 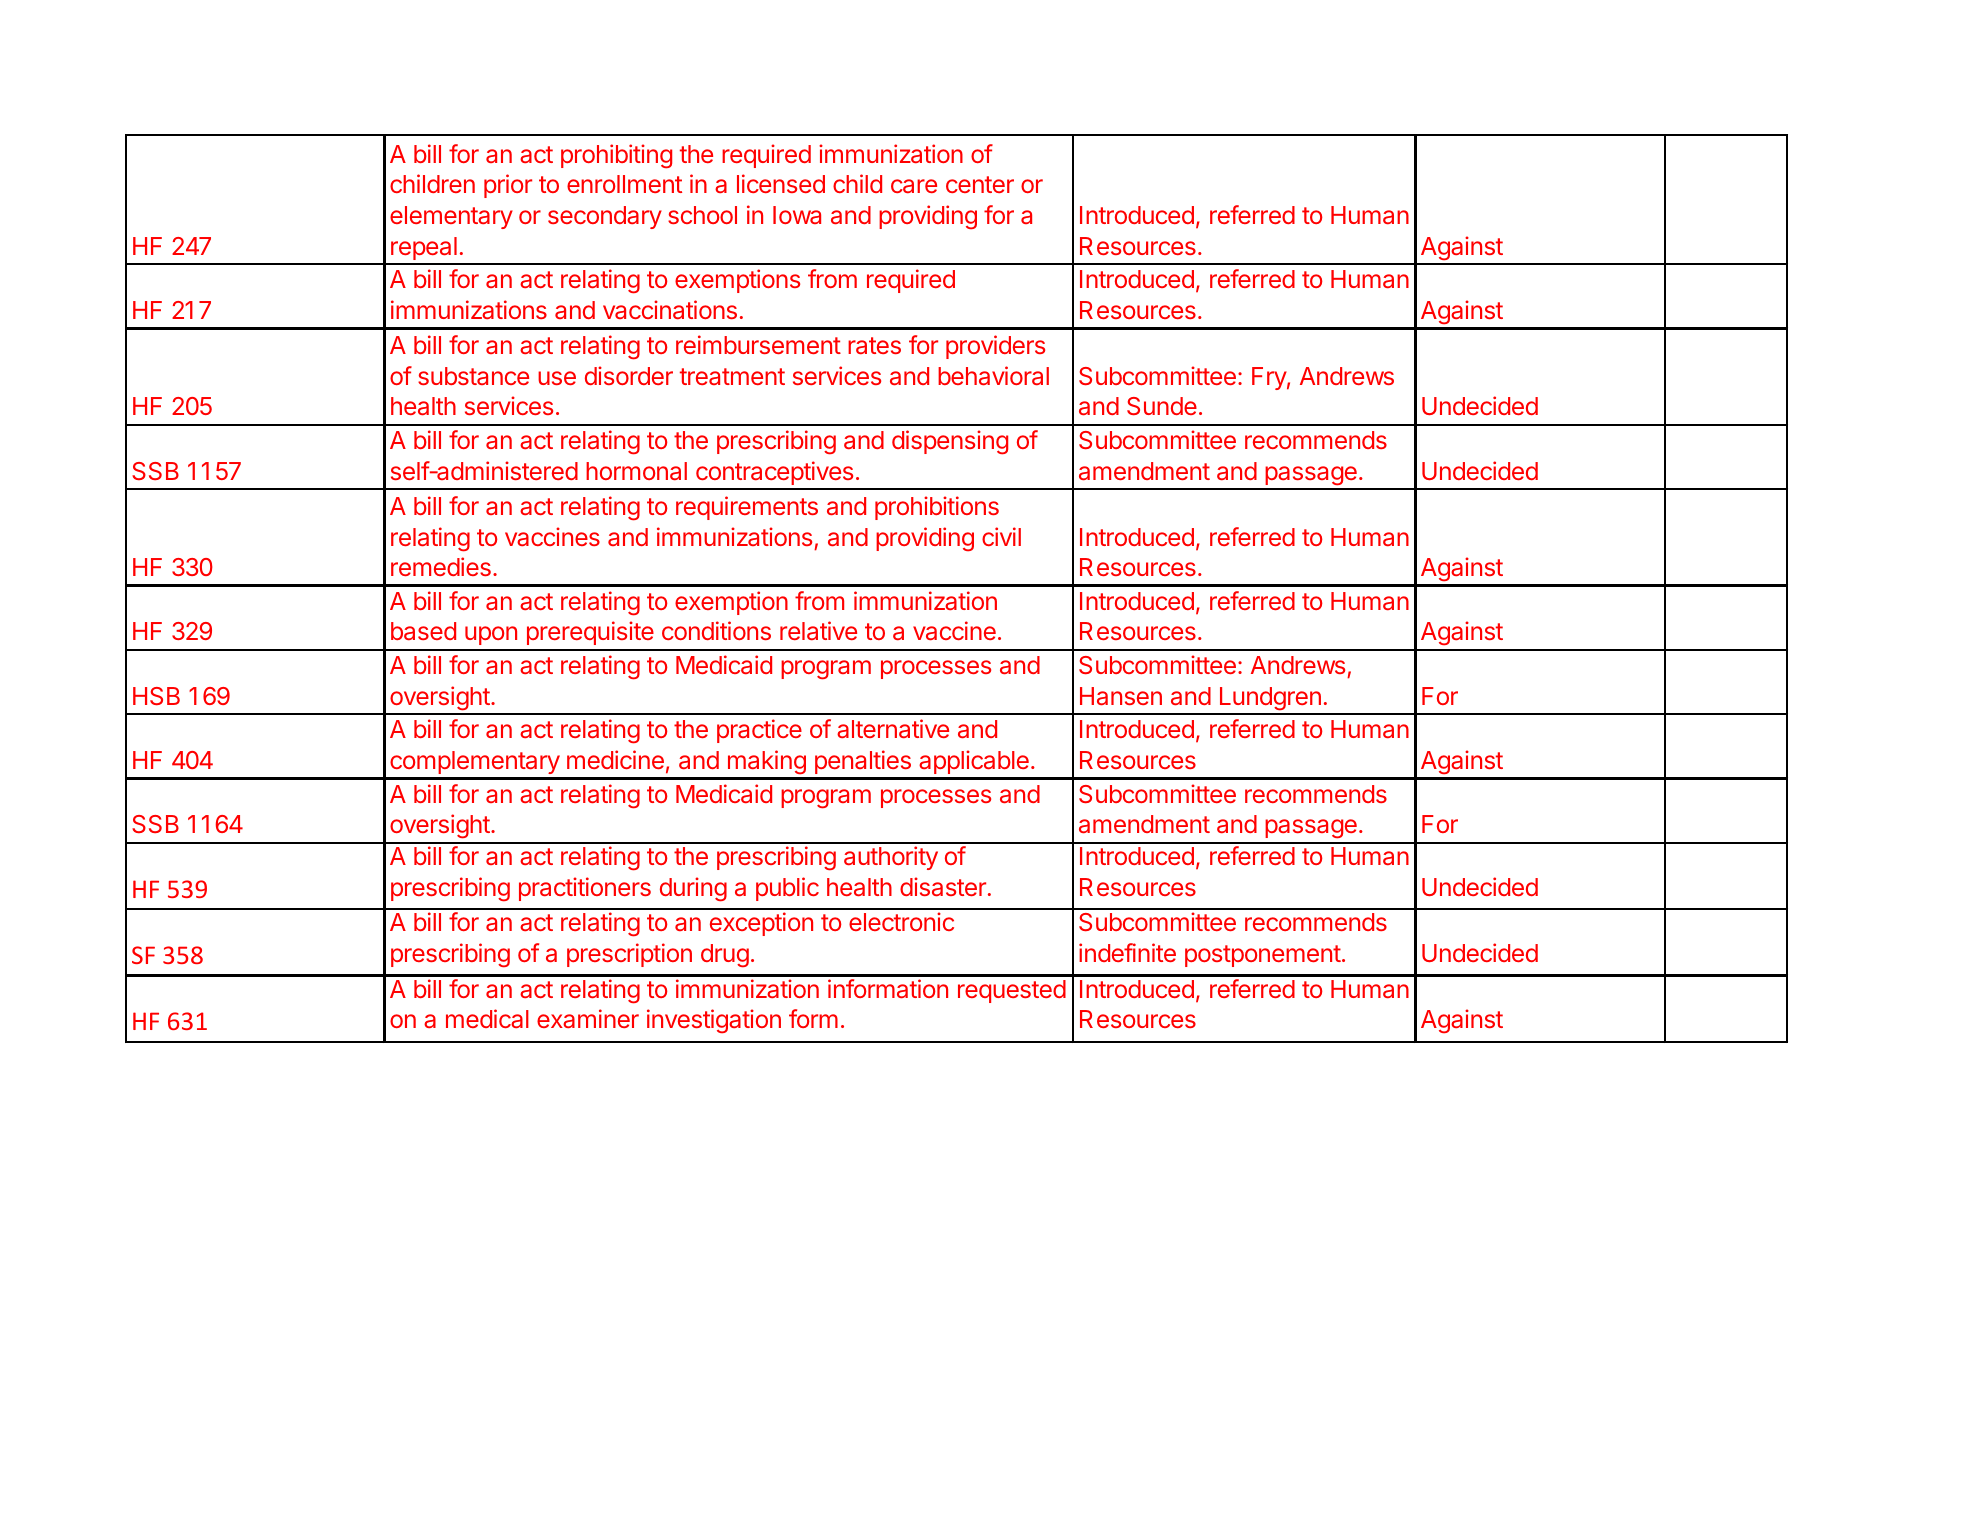 I want to click on conditions, so click(x=716, y=630).
